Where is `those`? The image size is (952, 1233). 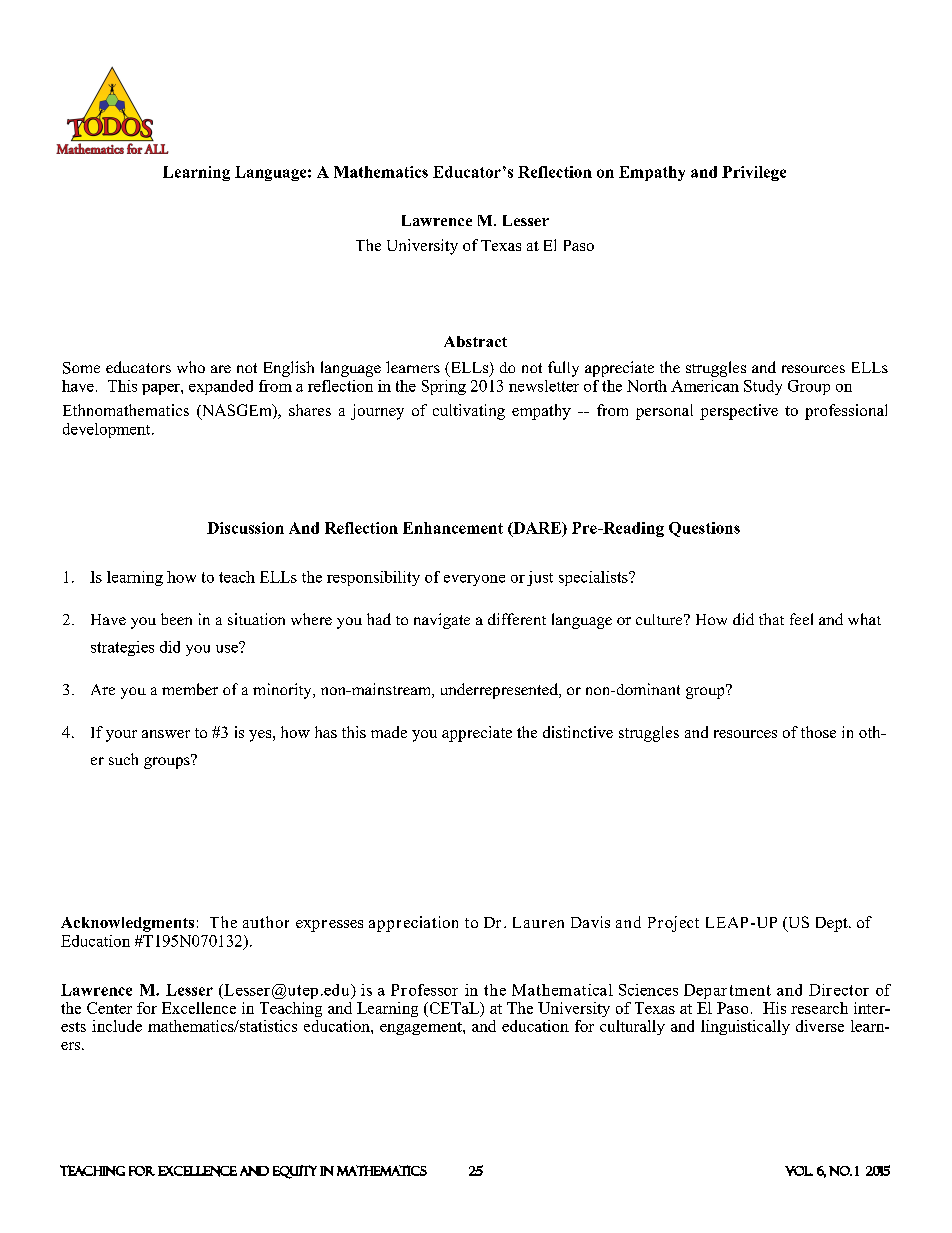 those is located at coordinates (818, 732).
